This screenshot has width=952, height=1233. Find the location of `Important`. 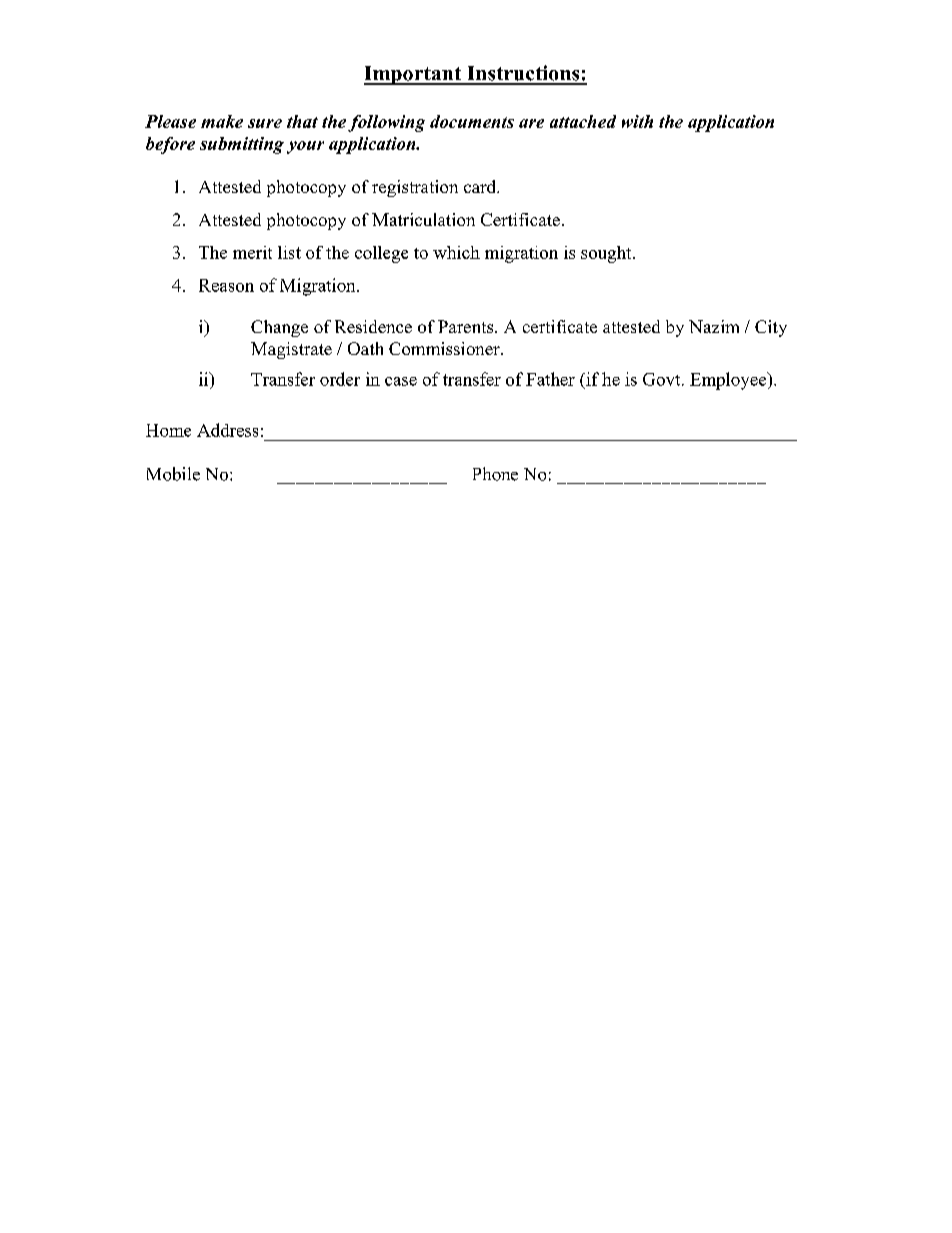

Important is located at coordinates (414, 75).
